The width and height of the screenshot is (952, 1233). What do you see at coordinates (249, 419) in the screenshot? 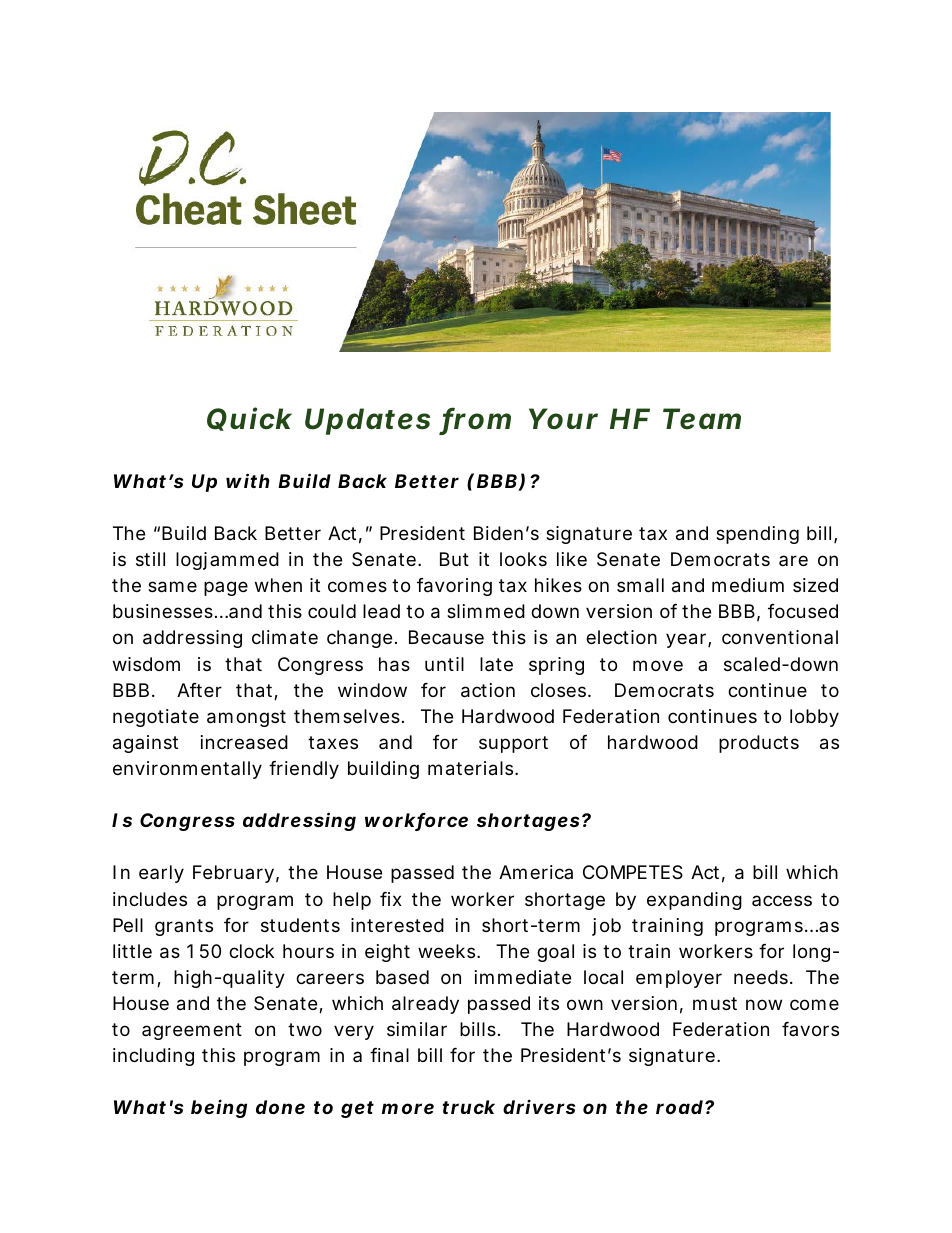
I see `Quick` at bounding box center [249, 419].
